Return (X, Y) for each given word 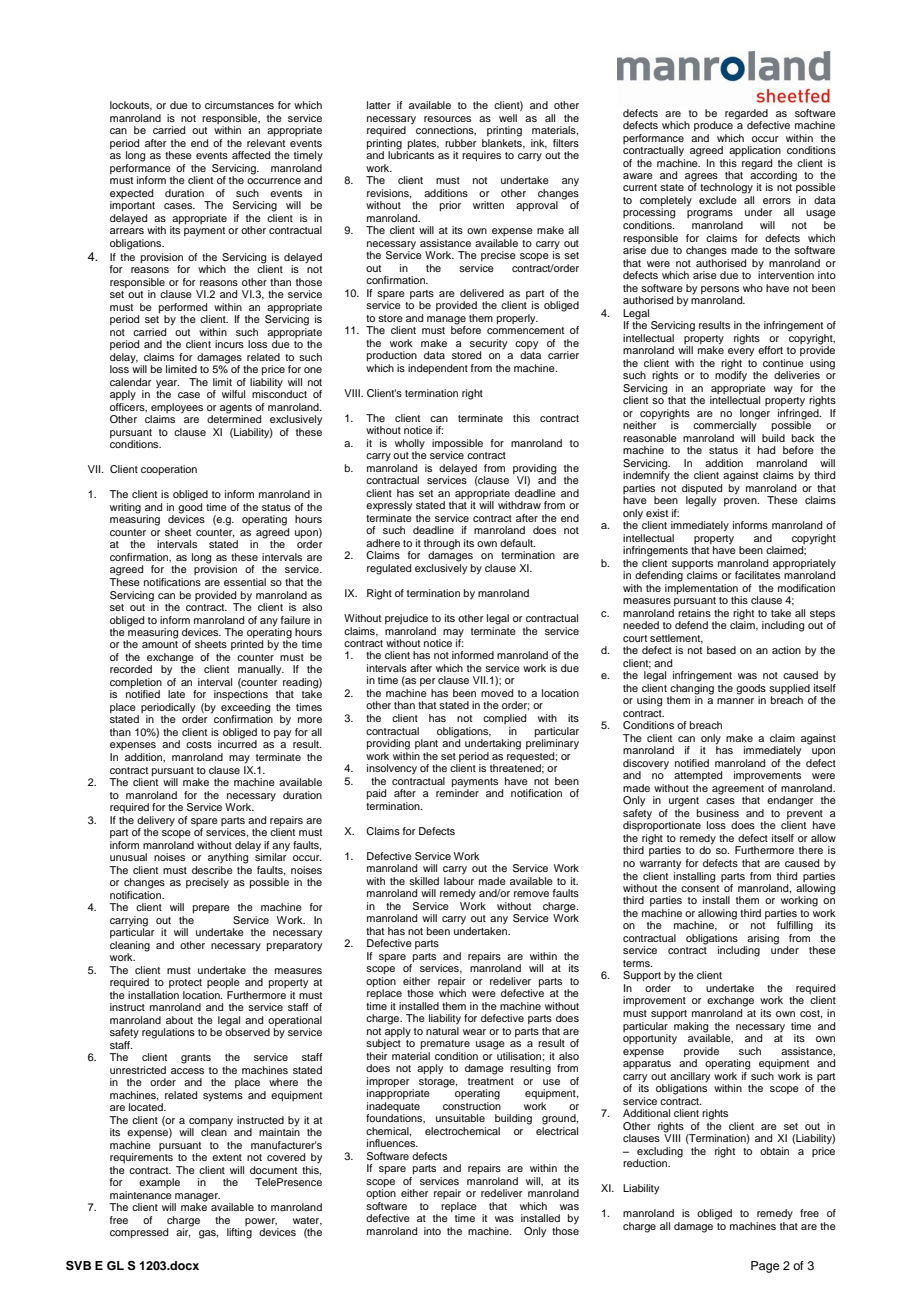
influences (392, 1143)
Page (765, 1267)
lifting (239, 1233)
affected (251, 155)
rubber (460, 143)
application (755, 151)
